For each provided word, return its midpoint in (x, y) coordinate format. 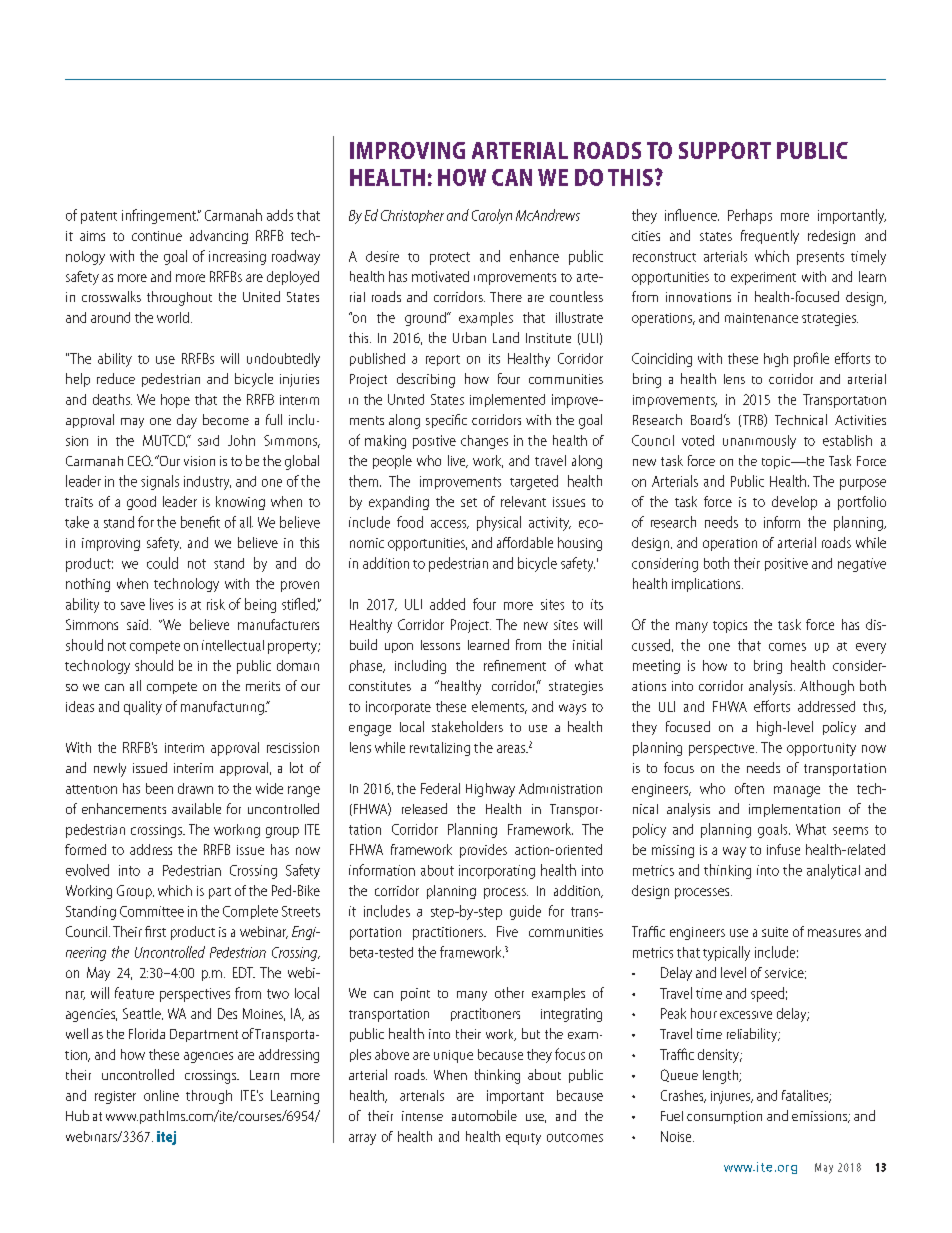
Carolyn (492, 216)
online (161, 1095)
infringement (160, 216)
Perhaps (750, 216)
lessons (440, 645)
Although (827, 687)
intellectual (233, 645)
